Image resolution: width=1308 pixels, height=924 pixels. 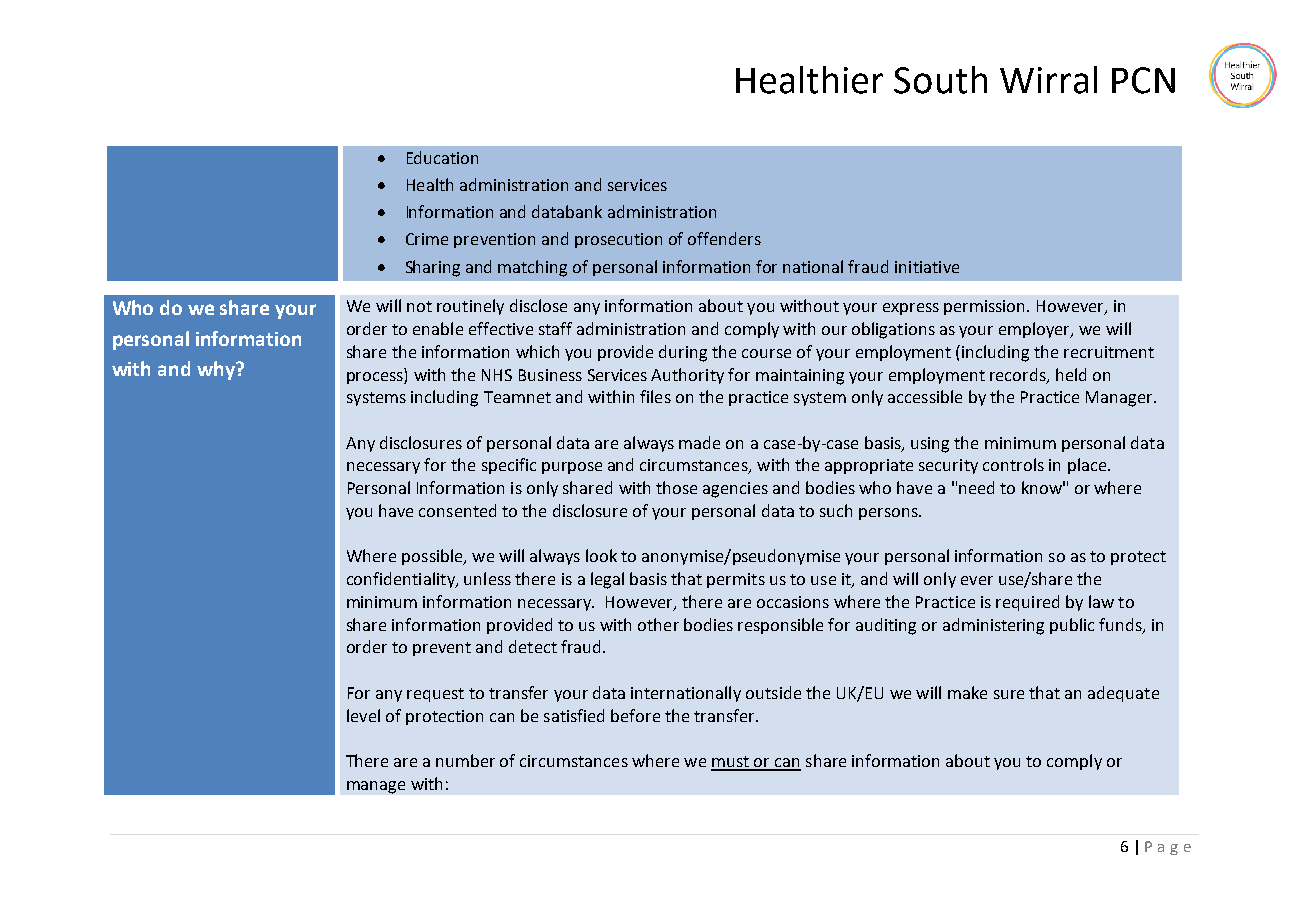 What do you see at coordinates (927, 267) in the image?
I see `initiative` at bounding box center [927, 267].
